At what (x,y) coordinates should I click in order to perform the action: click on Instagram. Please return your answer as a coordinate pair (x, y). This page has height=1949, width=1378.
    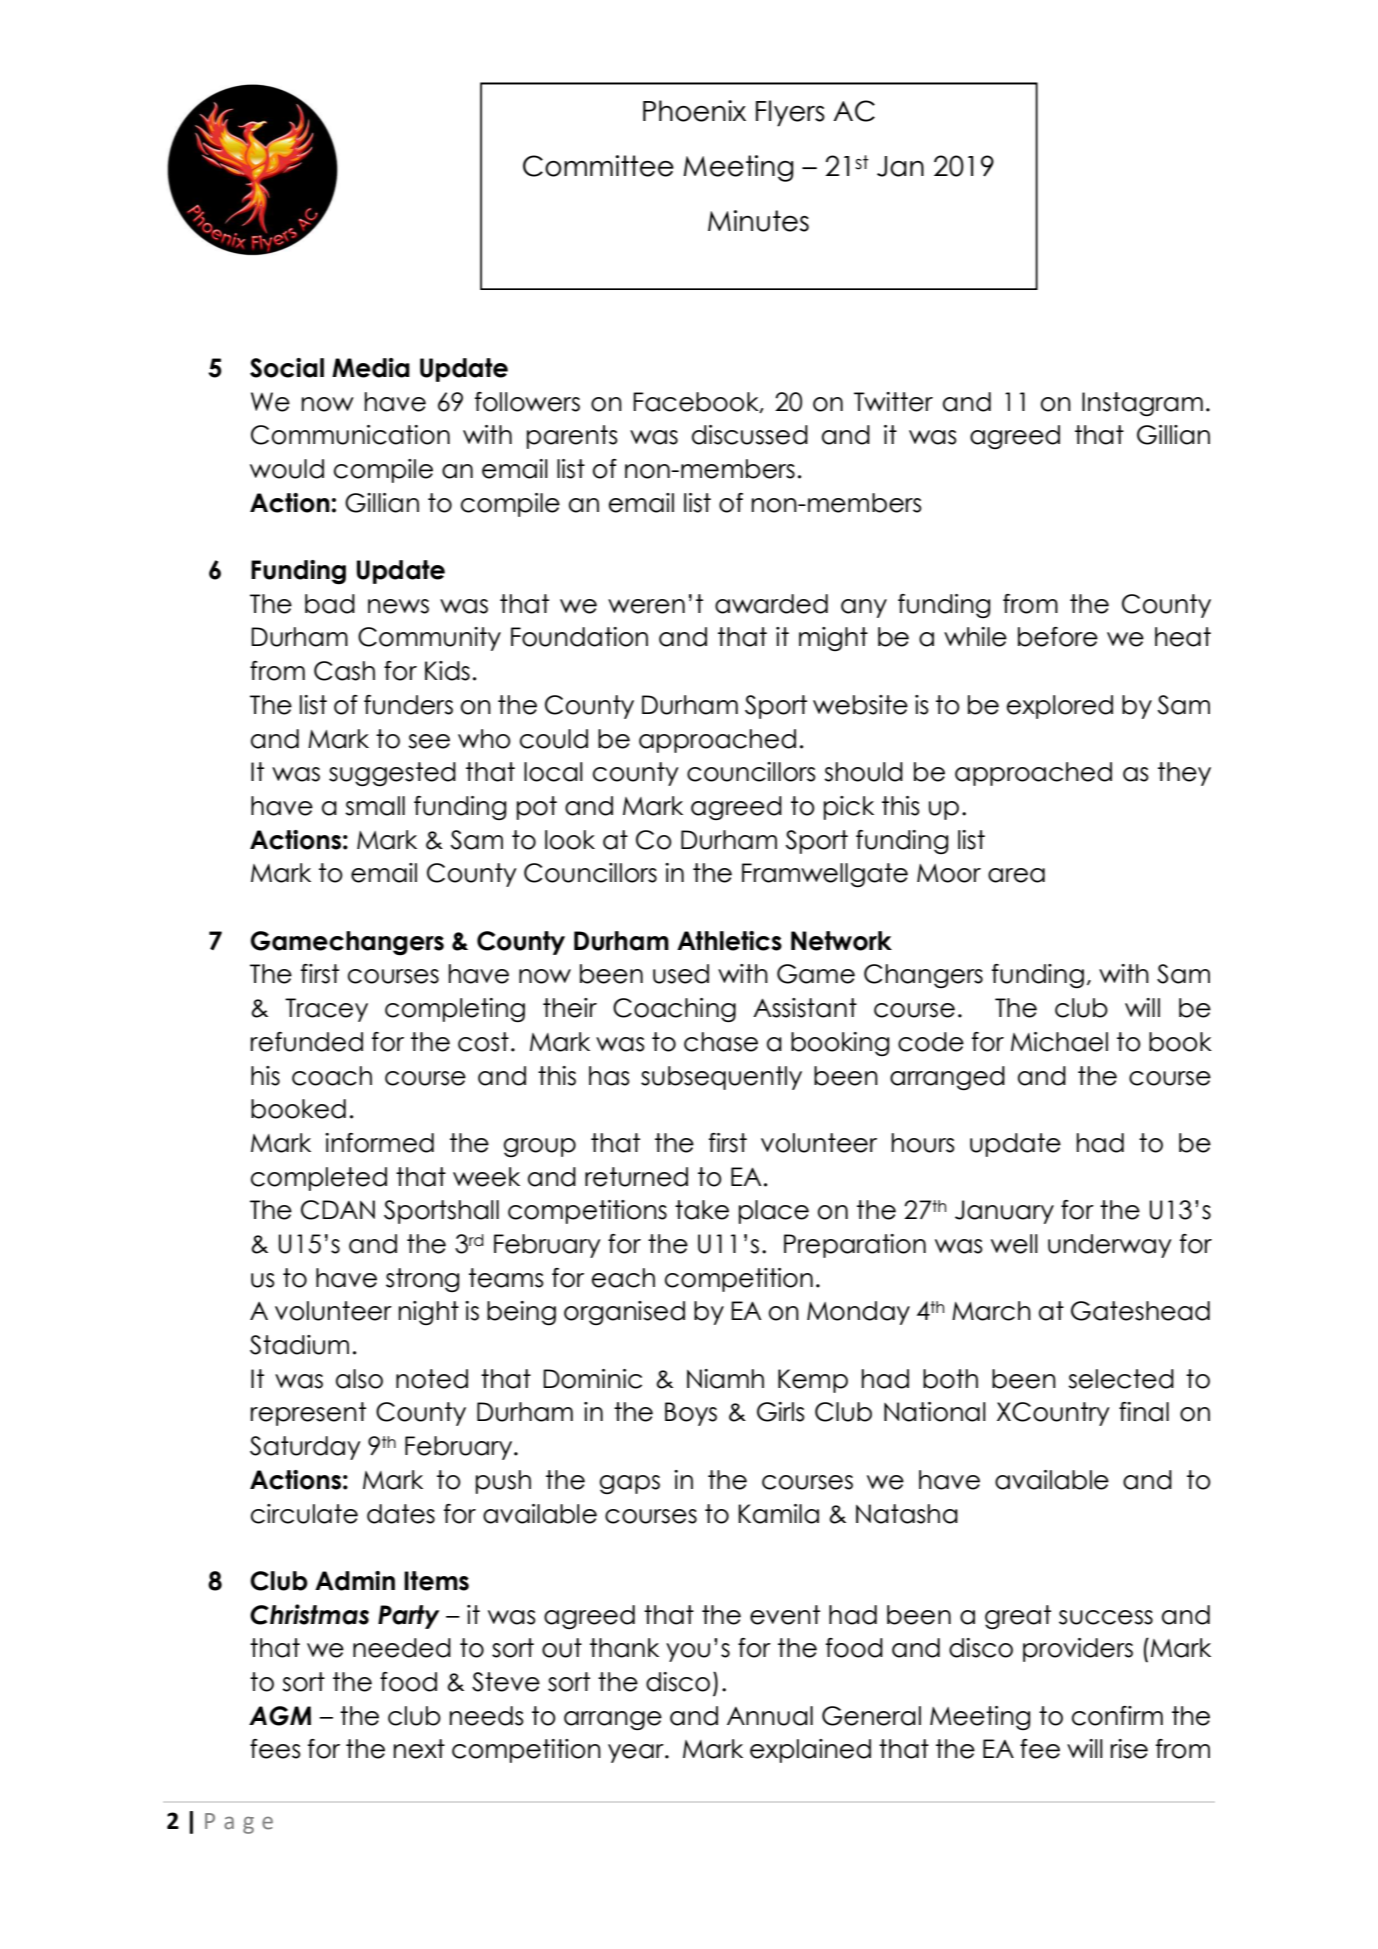
    Looking at the image, I should click on (1142, 404).
